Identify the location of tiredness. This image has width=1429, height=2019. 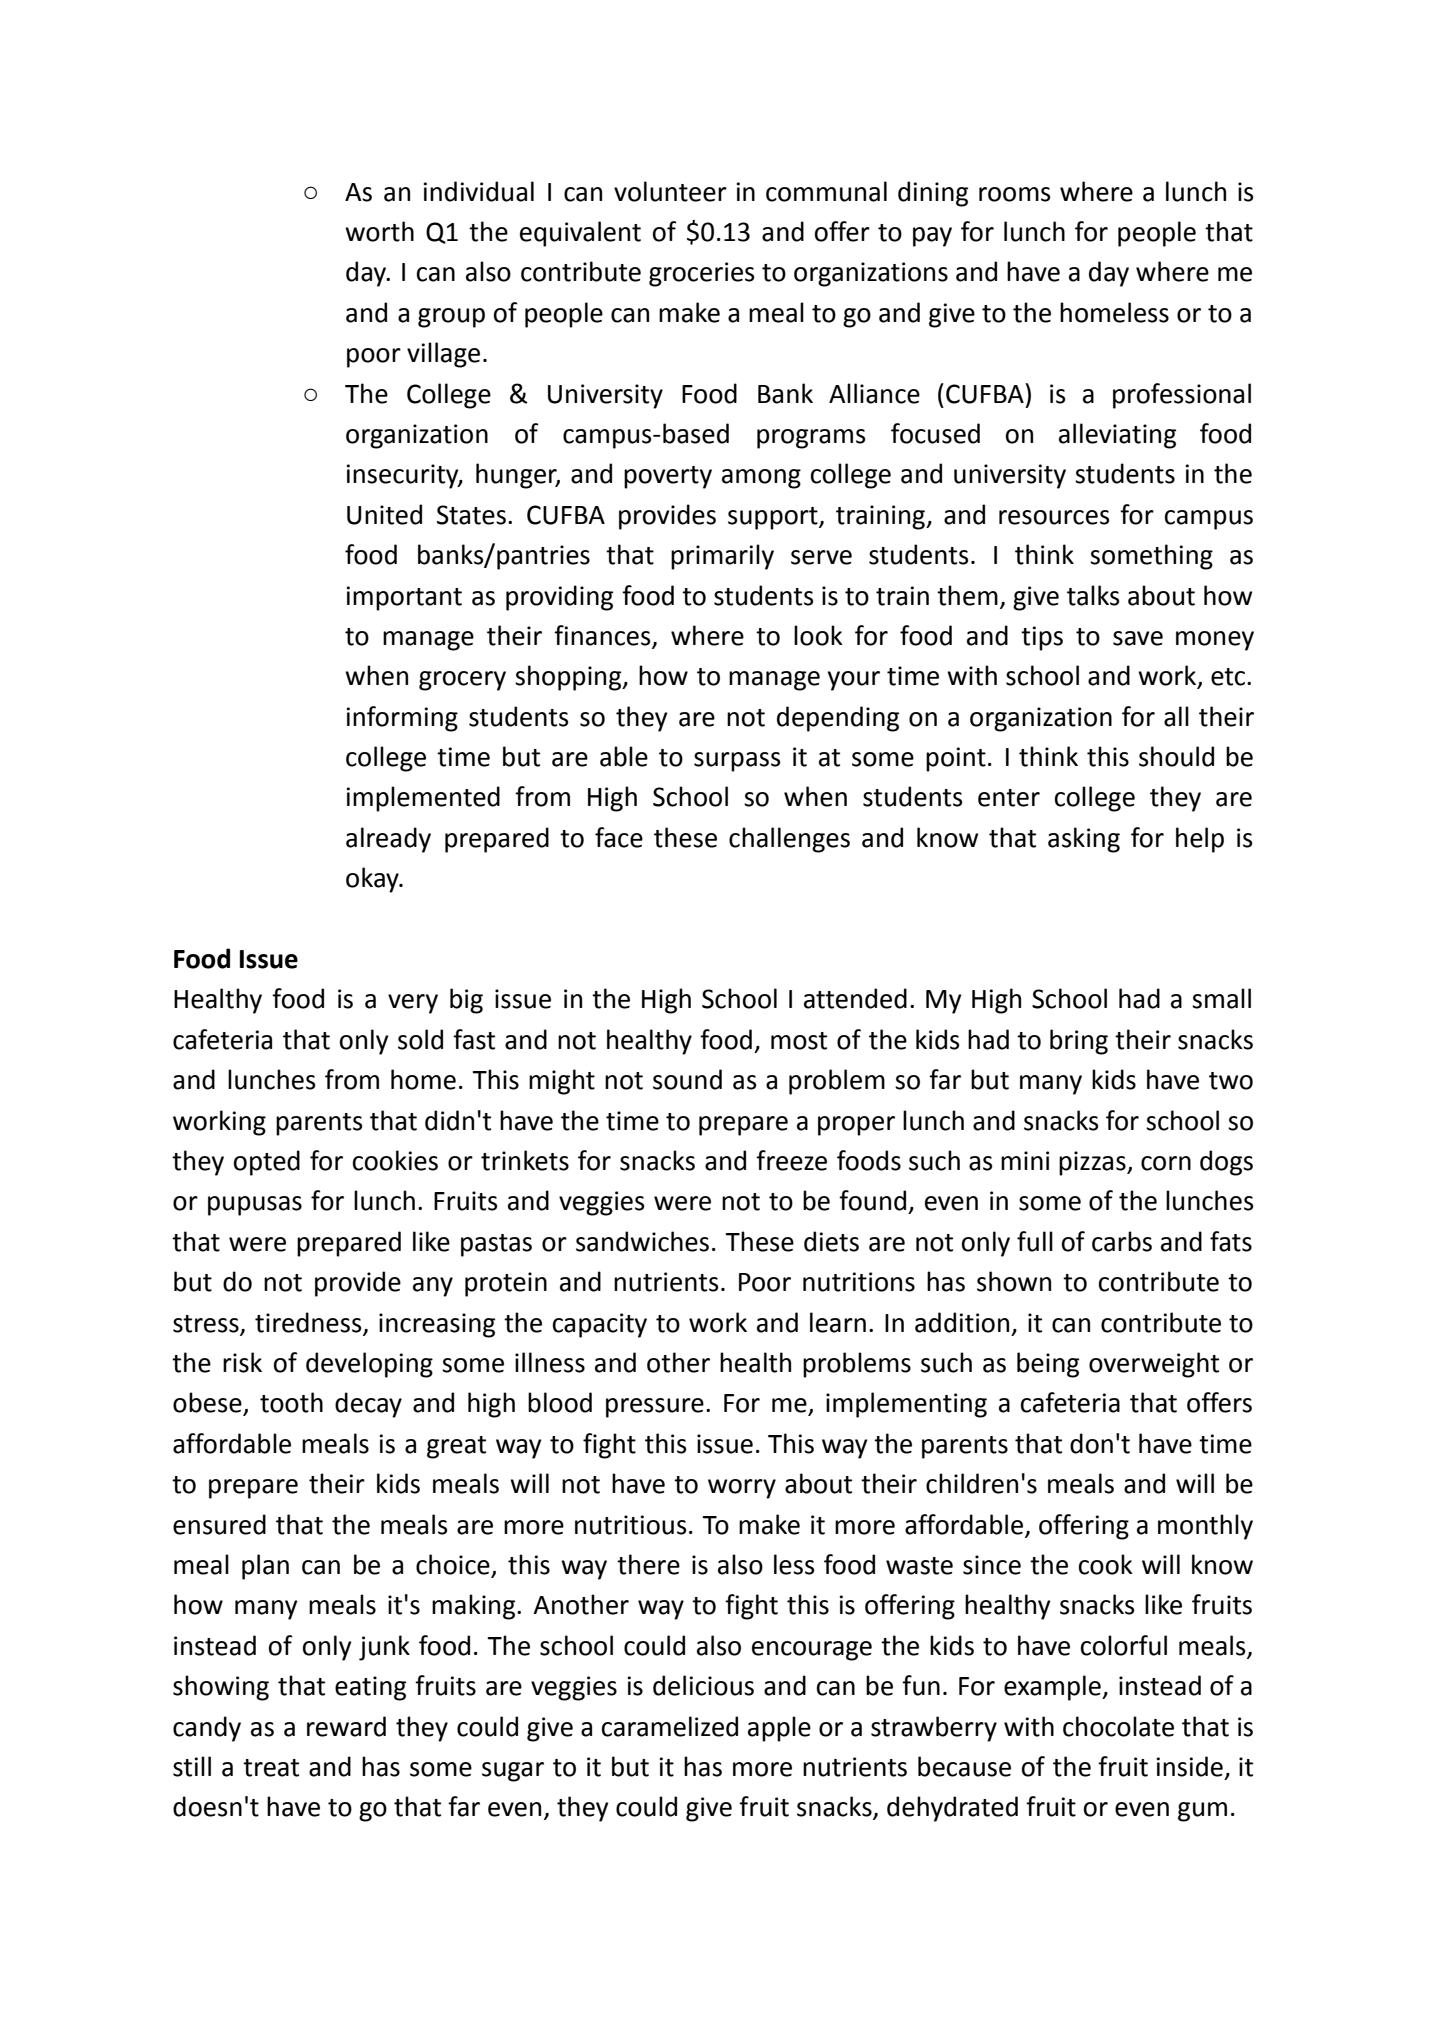
(308, 1322).
